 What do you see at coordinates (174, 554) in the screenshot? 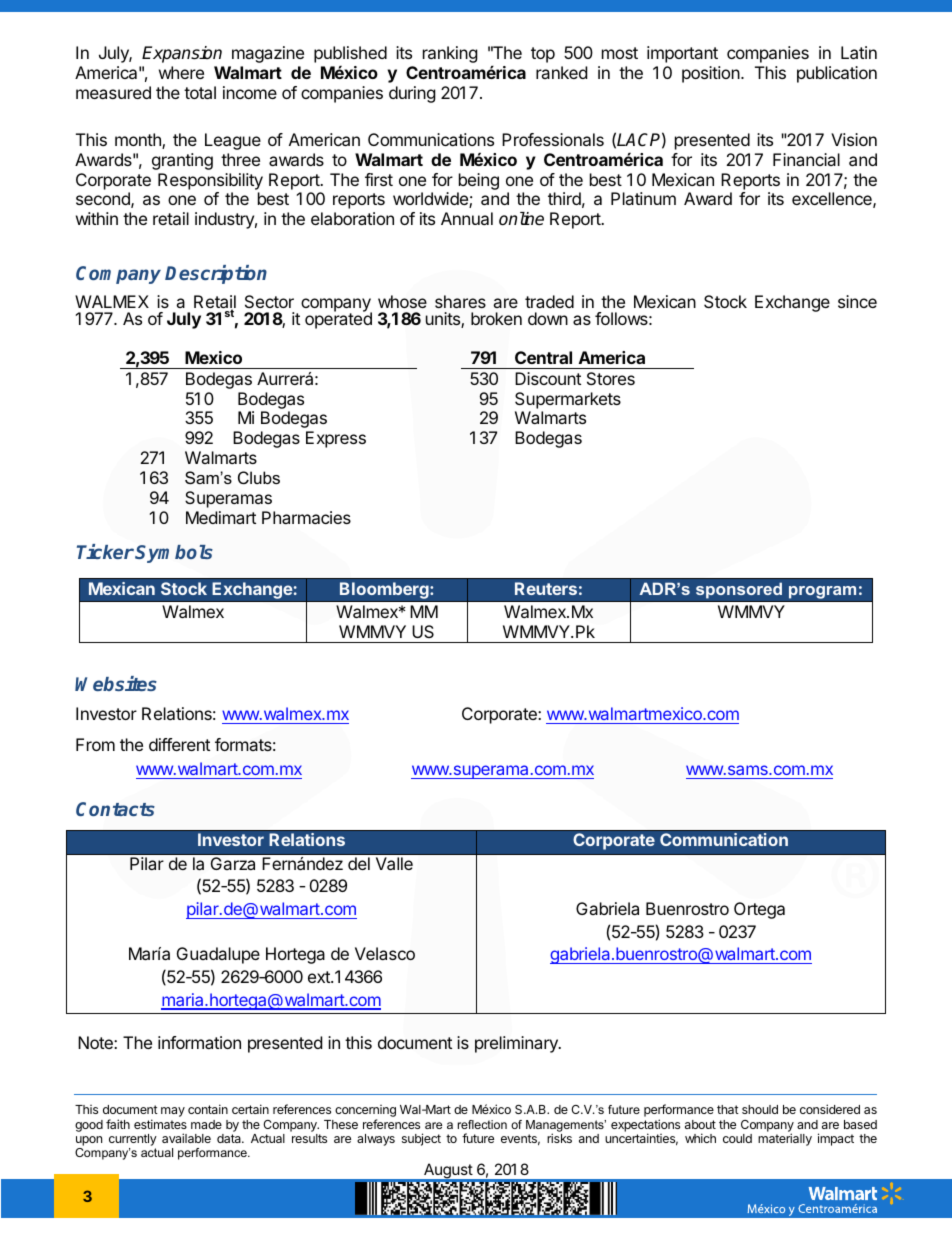
I see `Symbols` at bounding box center [174, 554].
